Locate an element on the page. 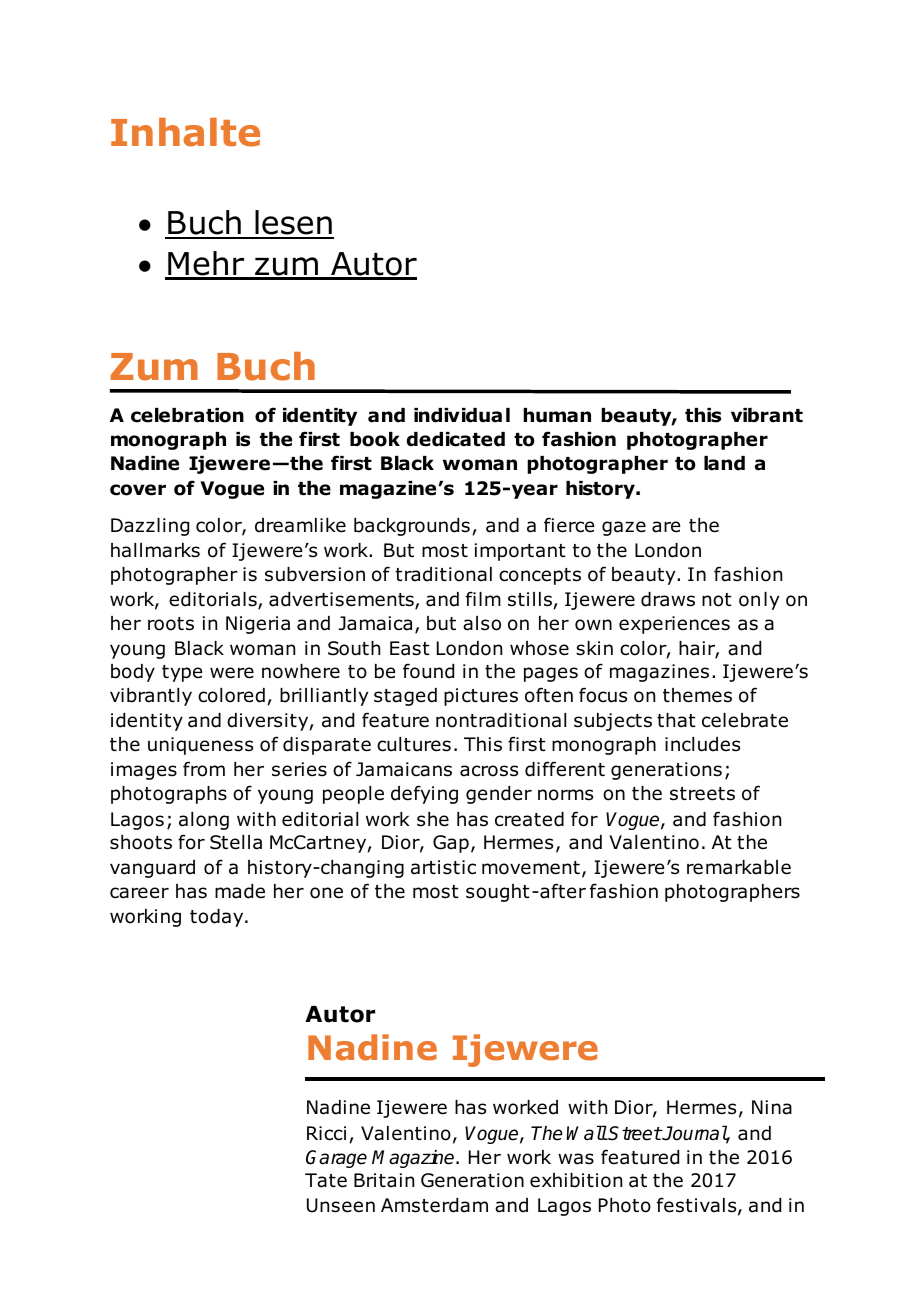 This image has width=924, height=1308. type is located at coordinates (182, 673).
